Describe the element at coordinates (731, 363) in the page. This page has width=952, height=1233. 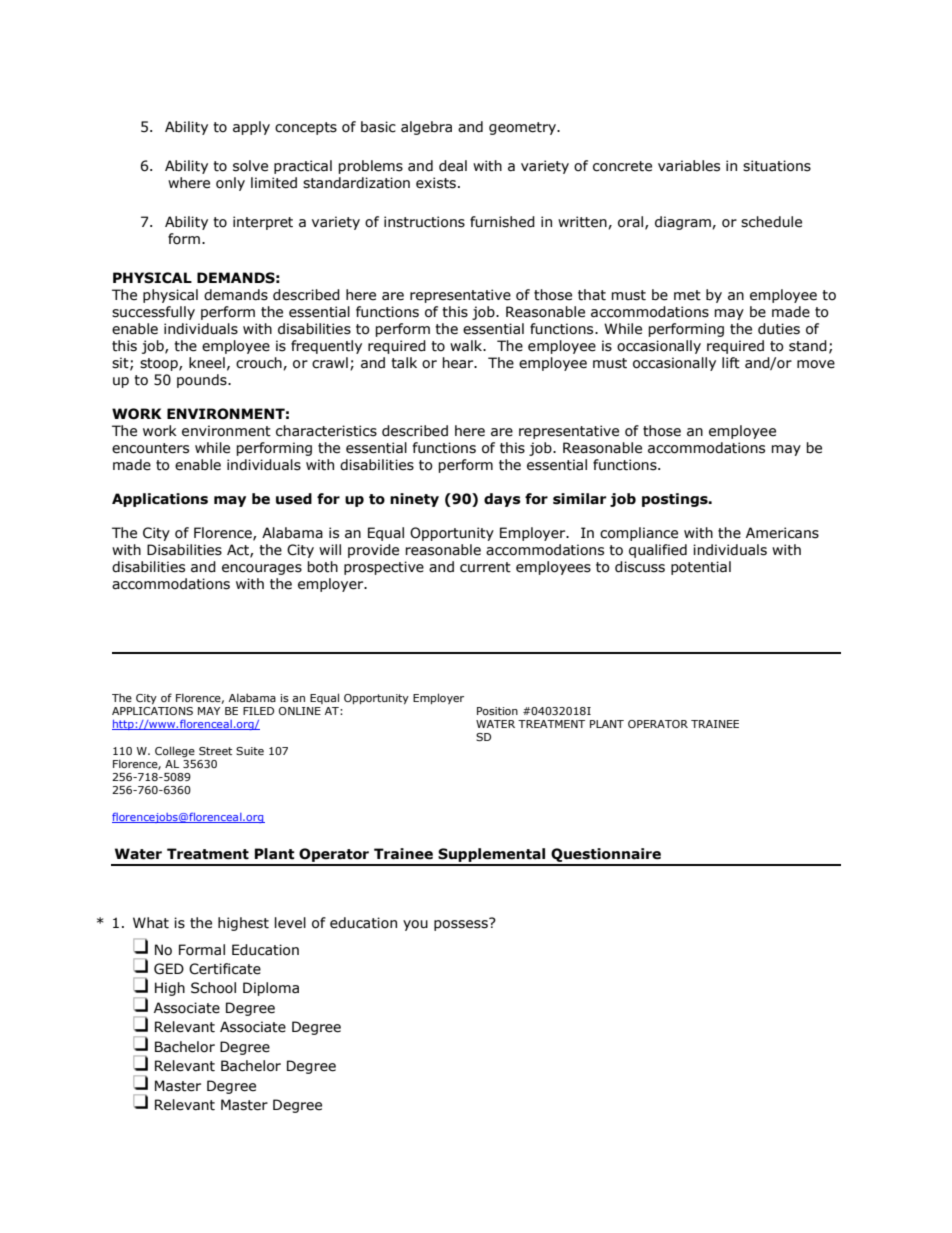
I see `lift` at that location.
